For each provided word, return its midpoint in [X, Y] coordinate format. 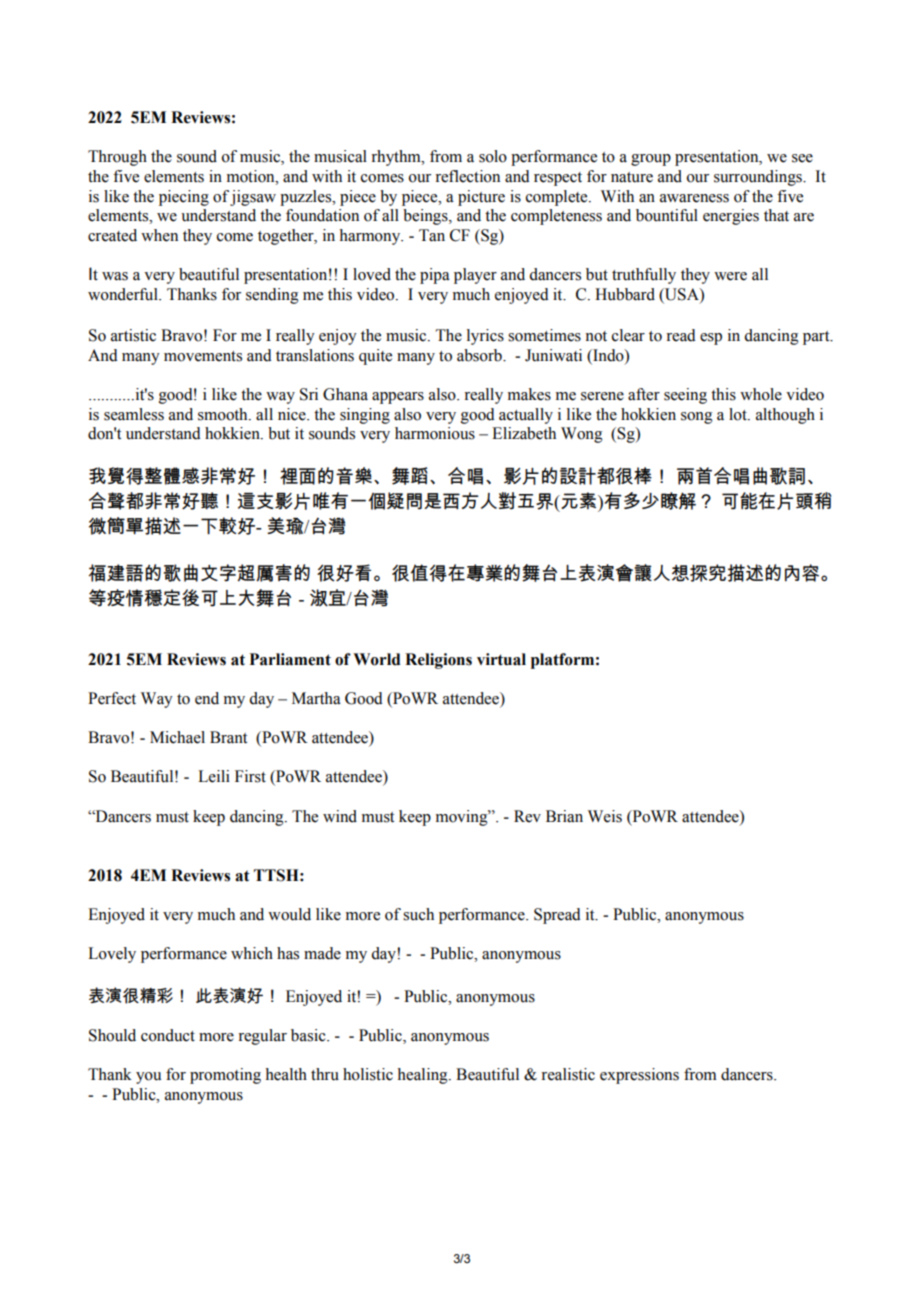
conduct [168, 1035]
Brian [564, 816]
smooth [224, 414]
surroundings [759, 178]
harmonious [435, 433]
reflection [467, 176]
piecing [184, 198]
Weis [605, 816]
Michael [177, 737]
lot [739, 414]
